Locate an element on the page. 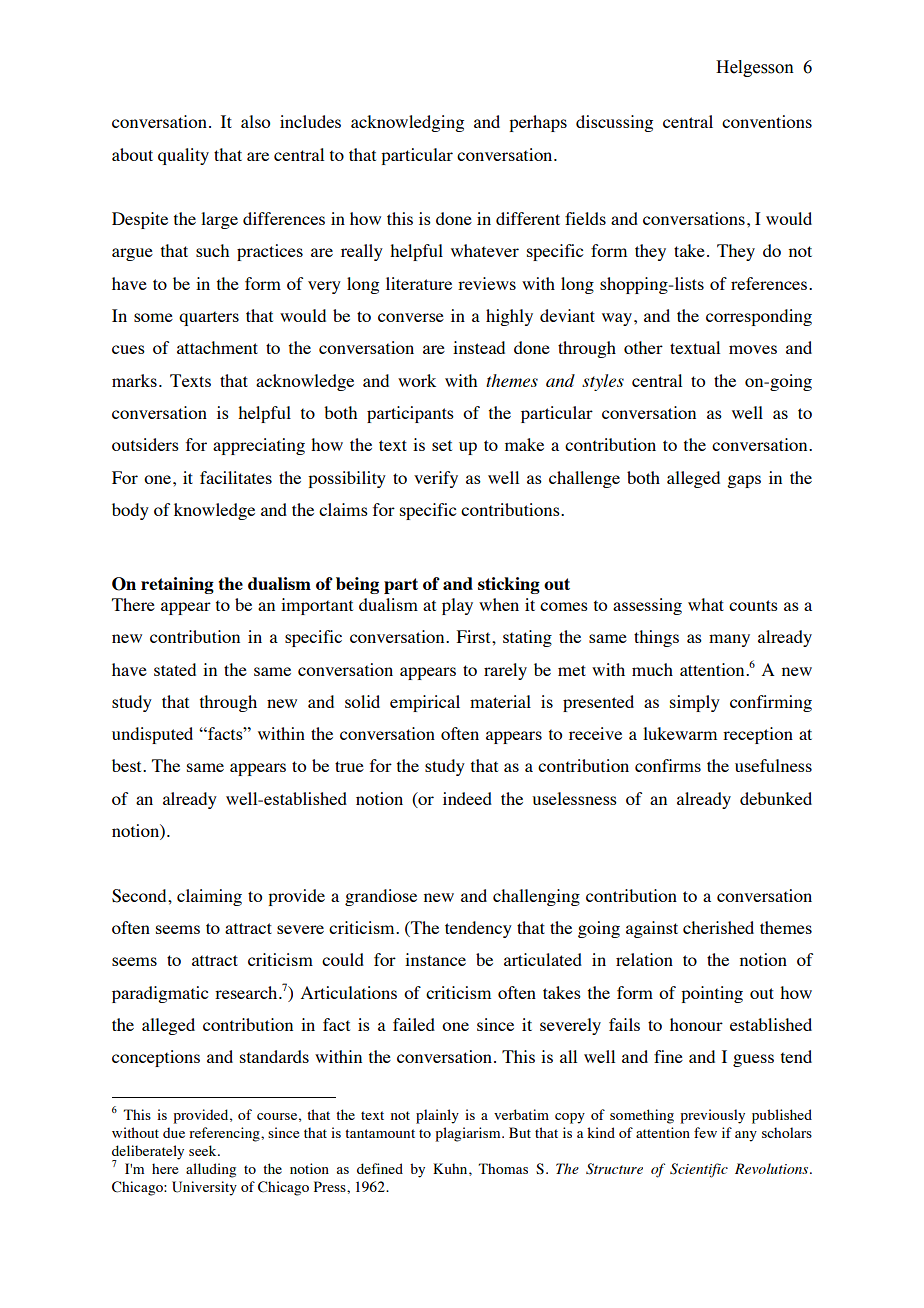 The height and width of the image is (1308, 924). acknowledging is located at coordinates (407, 123).
